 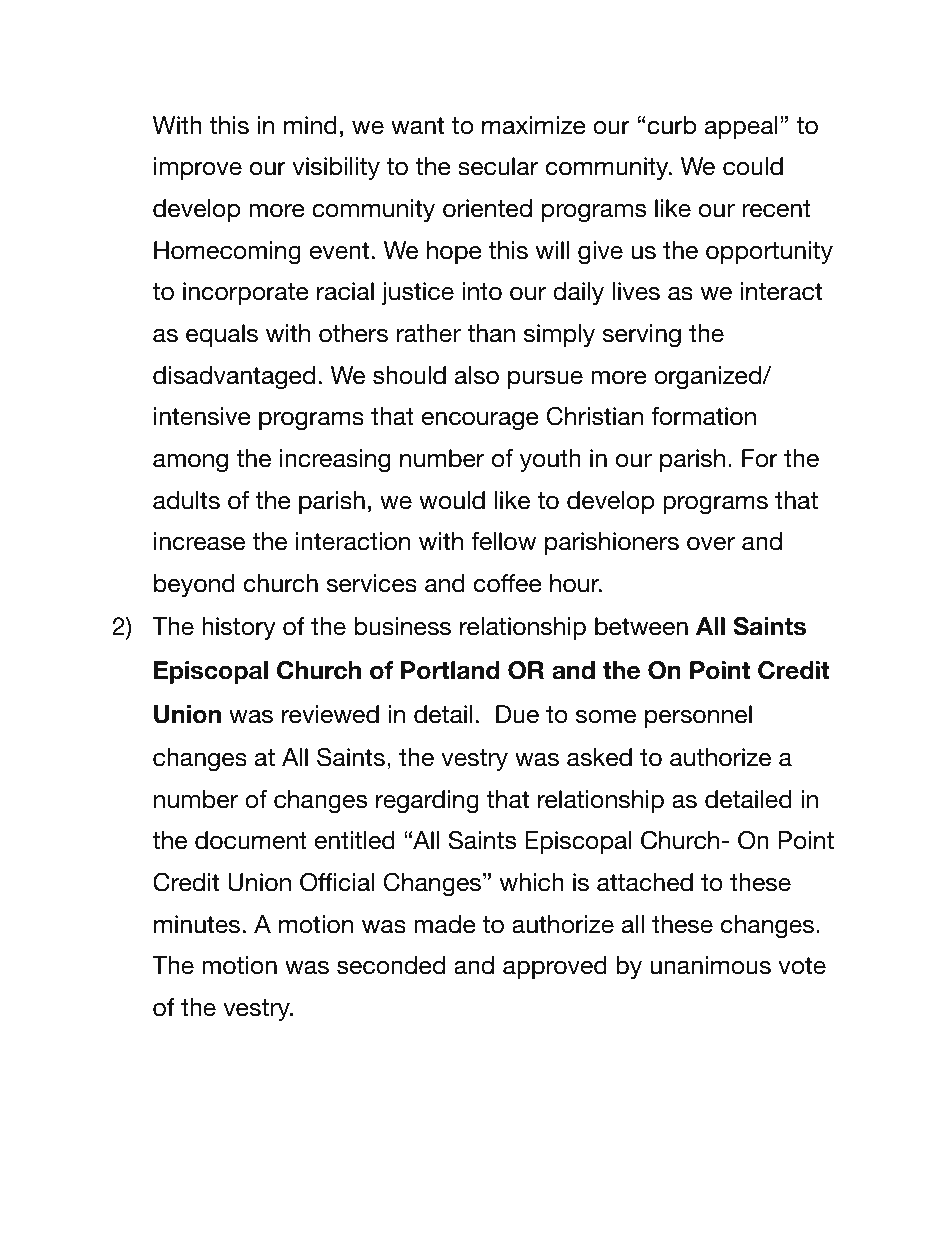 What do you see at coordinates (197, 924) in the screenshot?
I see `minutes` at bounding box center [197, 924].
